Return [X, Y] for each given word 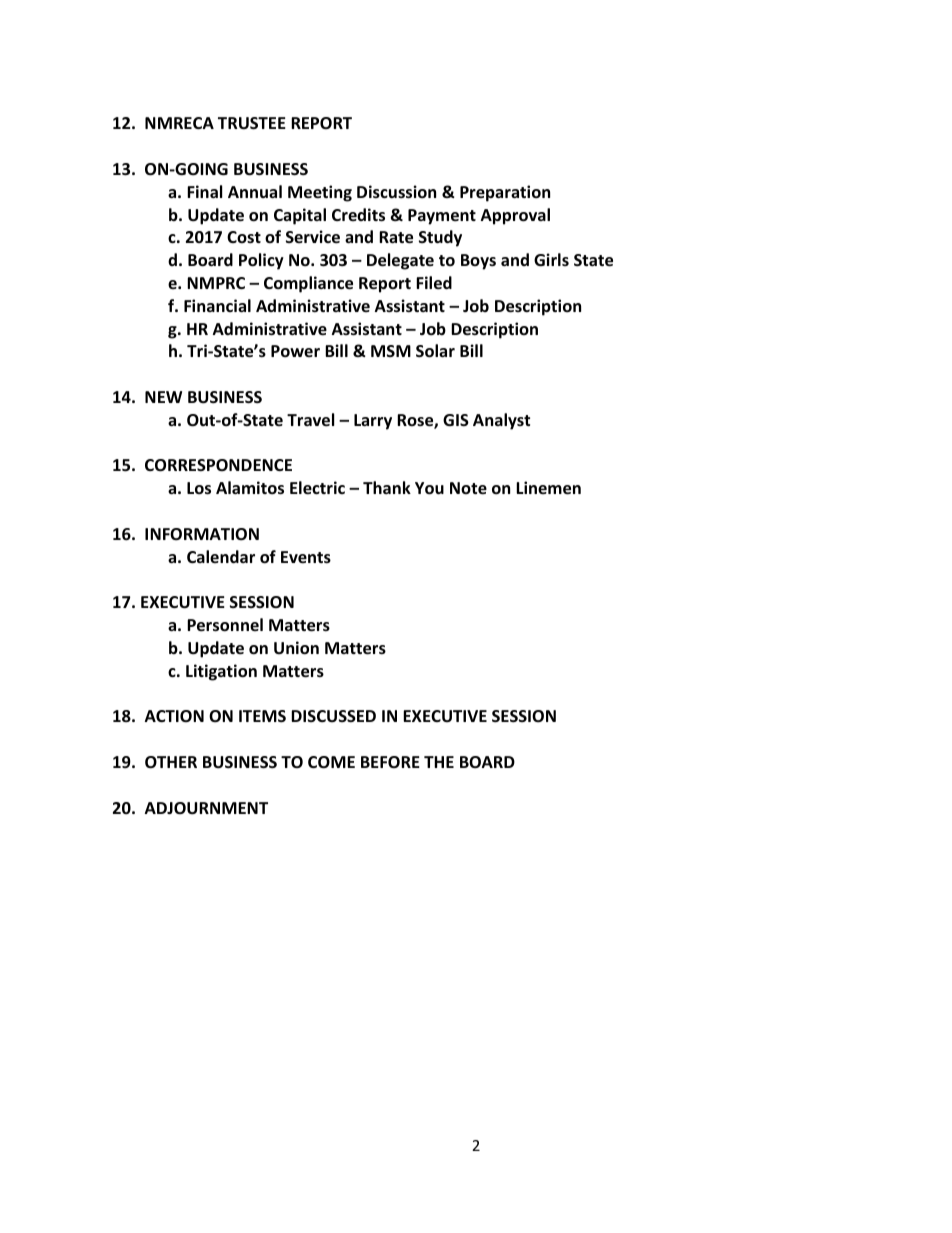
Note [468, 488]
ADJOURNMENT [206, 808]
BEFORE [390, 762]
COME [331, 762]
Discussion [396, 192]
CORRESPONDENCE [218, 465]
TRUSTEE [252, 123]
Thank [387, 487]
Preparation [505, 193]
